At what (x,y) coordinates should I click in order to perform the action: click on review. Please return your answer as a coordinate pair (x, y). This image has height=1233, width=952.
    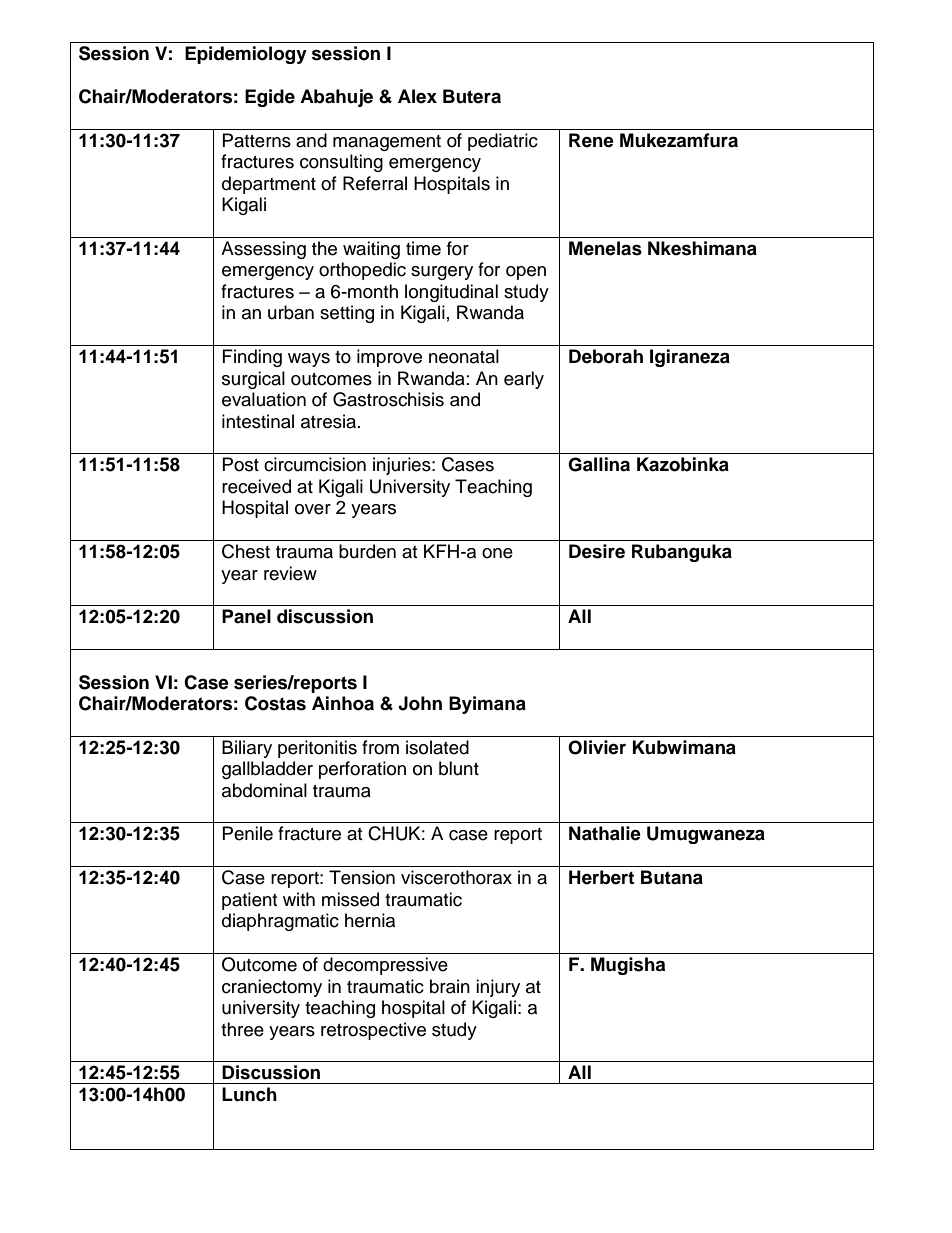
    Looking at the image, I should click on (290, 573).
